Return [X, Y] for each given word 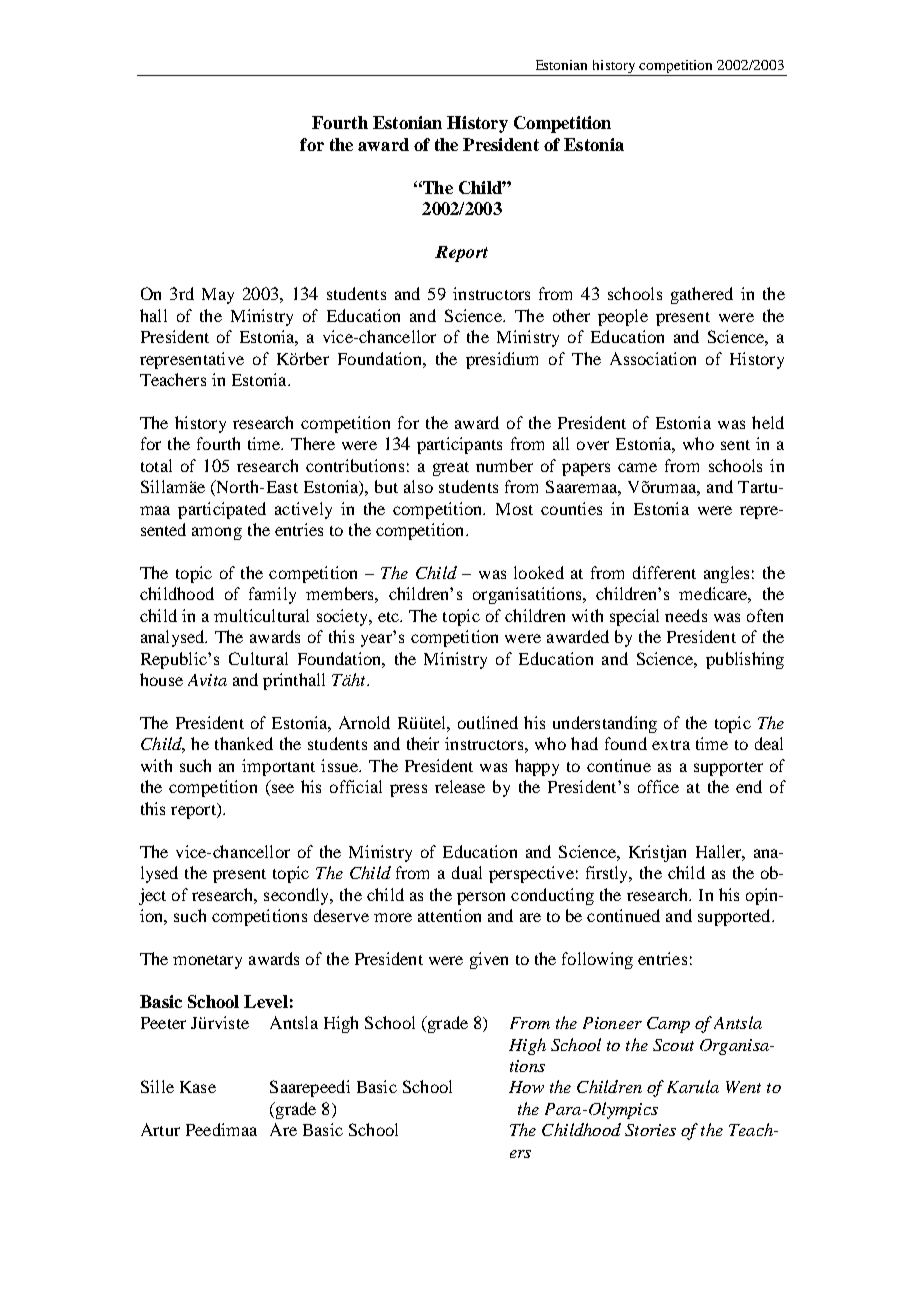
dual [467, 872]
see [281, 790]
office [658, 786]
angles [726, 574]
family [272, 595]
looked [539, 572]
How [526, 1087]
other [571, 315]
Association [653, 358]
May [218, 296]
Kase [198, 1087]
